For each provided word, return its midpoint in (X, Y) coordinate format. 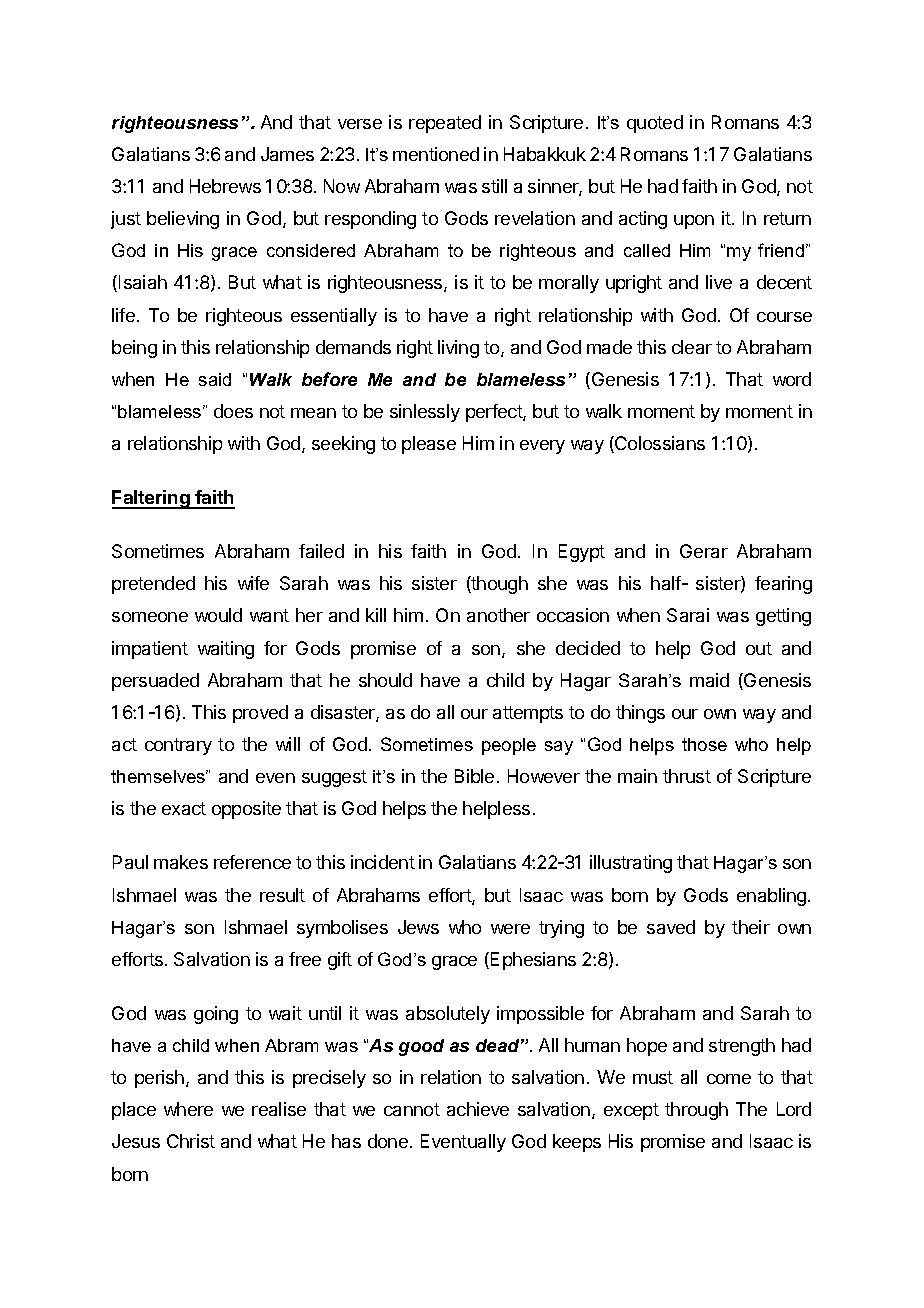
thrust (687, 776)
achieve (478, 1109)
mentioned (436, 154)
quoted (655, 124)
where (188, 1109)
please (429, 445)
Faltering (152, 499)
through (696, 1111)
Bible (474, 776)
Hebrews (225, 186)
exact (184, 808)
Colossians (659, 444)
